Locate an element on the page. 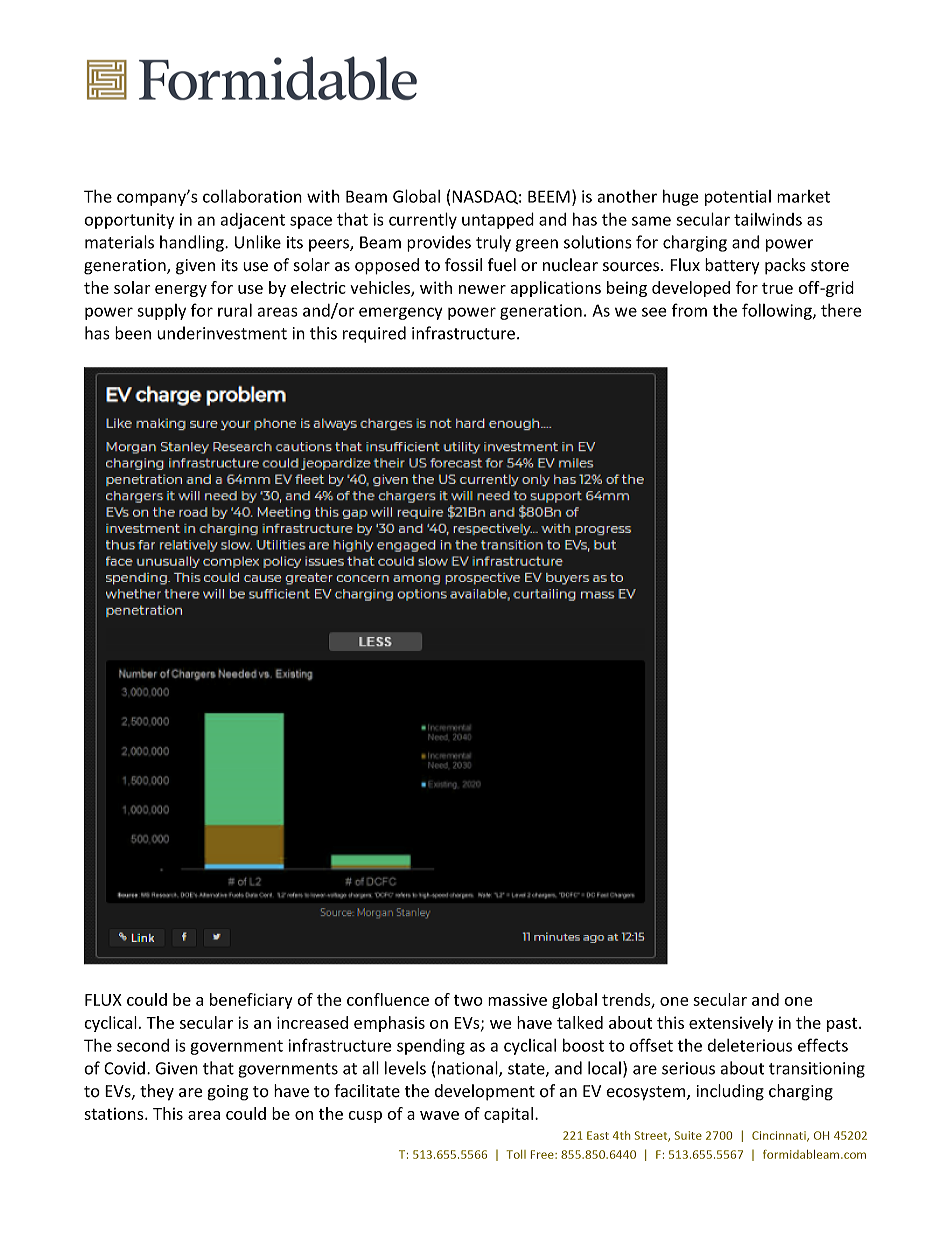  tailwinds is located at coordinates (768, 219).
